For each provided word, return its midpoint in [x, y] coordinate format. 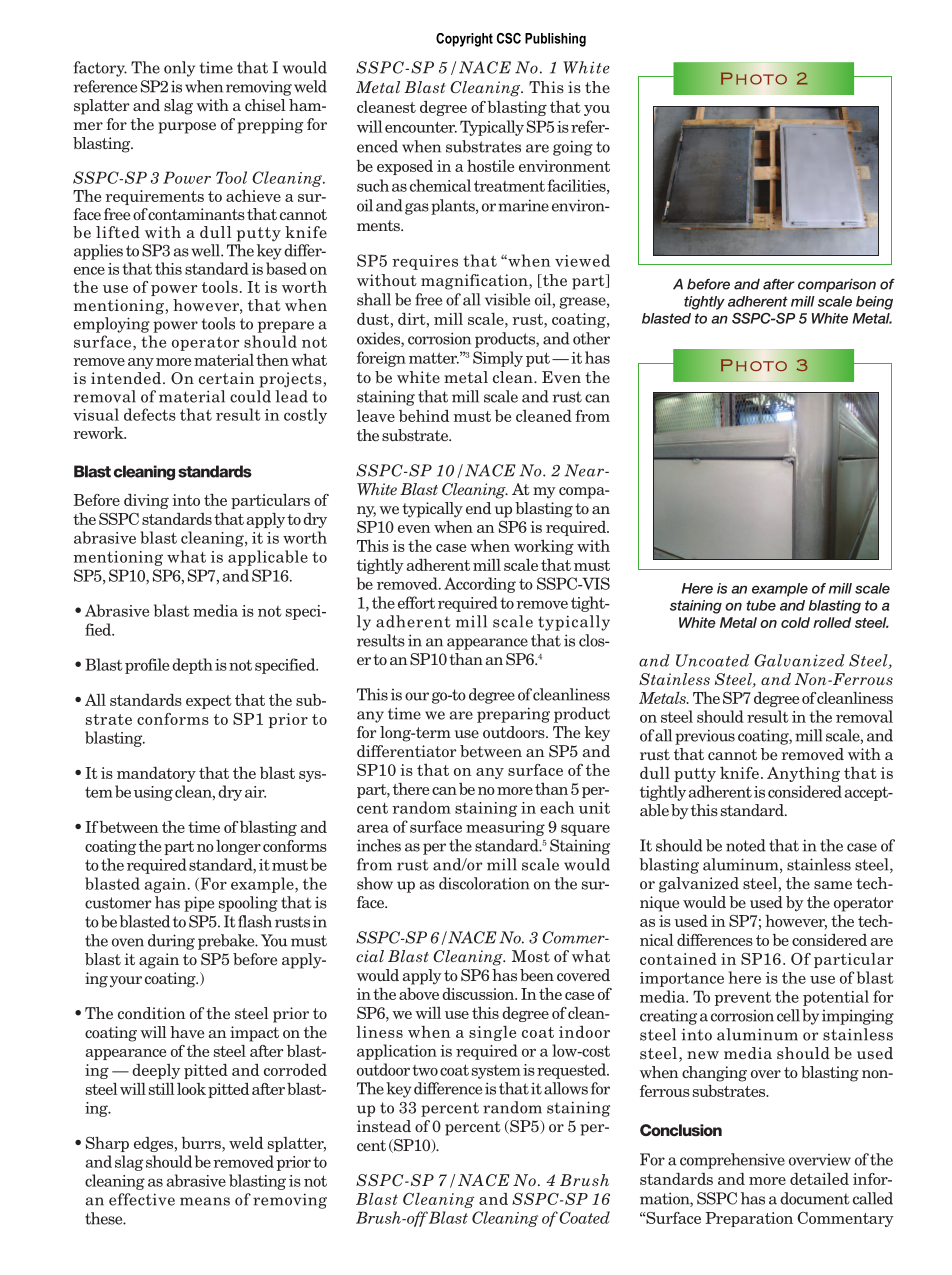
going [573, 148]
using [153, 793]
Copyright [464, 40]
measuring [505, 828]
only [179, 69]
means [205, 1201]
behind [424, 416]
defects [150, 414]
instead [384, 1126]
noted [746, 845]
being [874, 303]
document [814, 1198]
